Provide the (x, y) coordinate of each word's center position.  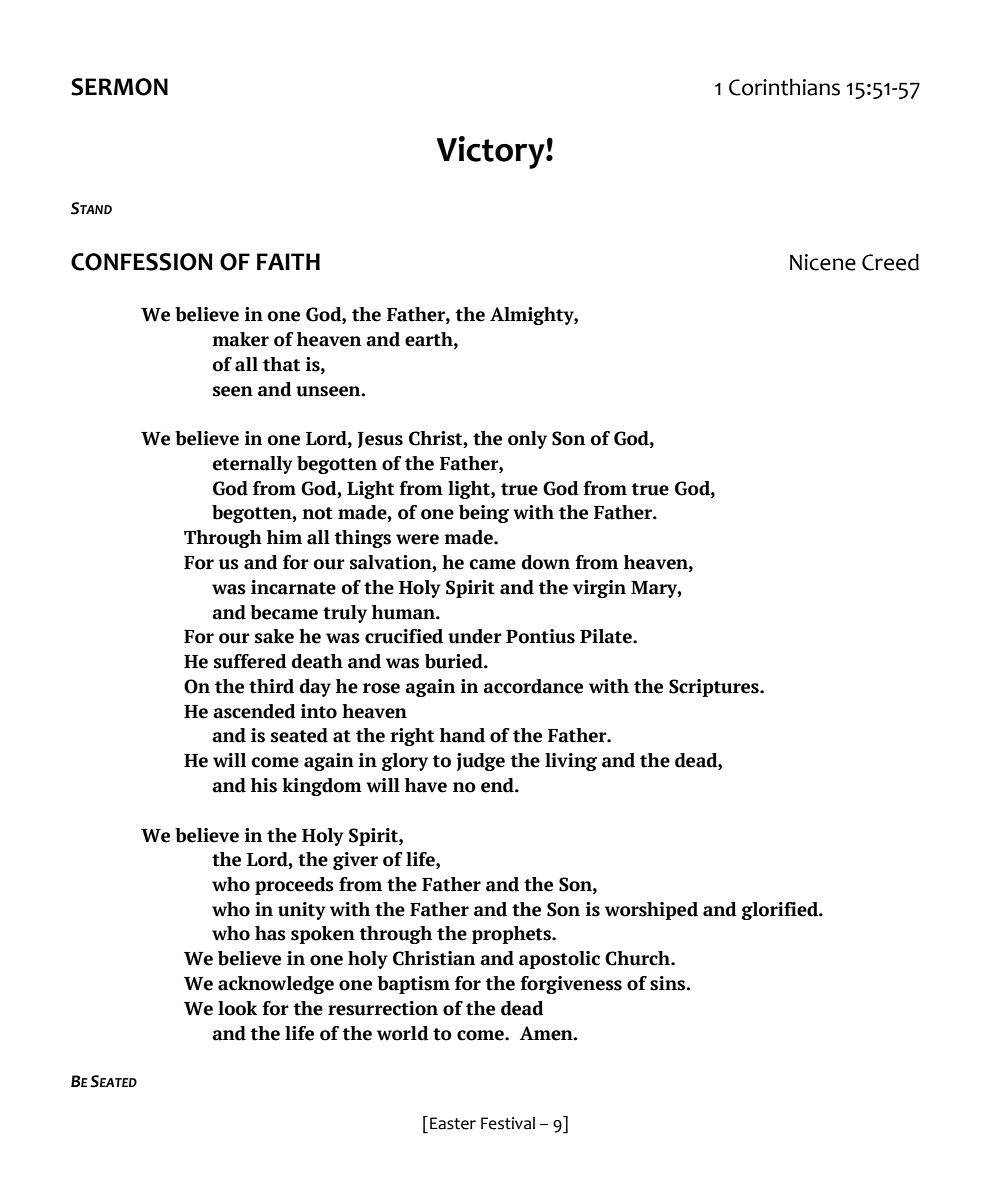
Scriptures (715, 688)
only (527, 440)
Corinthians (784, 87)
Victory (492, 152)
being (484, 514)
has (270, 933)
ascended (254, 711)
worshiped (651, 911)
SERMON (119, 87)
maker (240, 339)
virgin (599, 589)
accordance (533, 686)
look (238, 1008)
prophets (512, 935)
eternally (252, 465)
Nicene (823, 262)
